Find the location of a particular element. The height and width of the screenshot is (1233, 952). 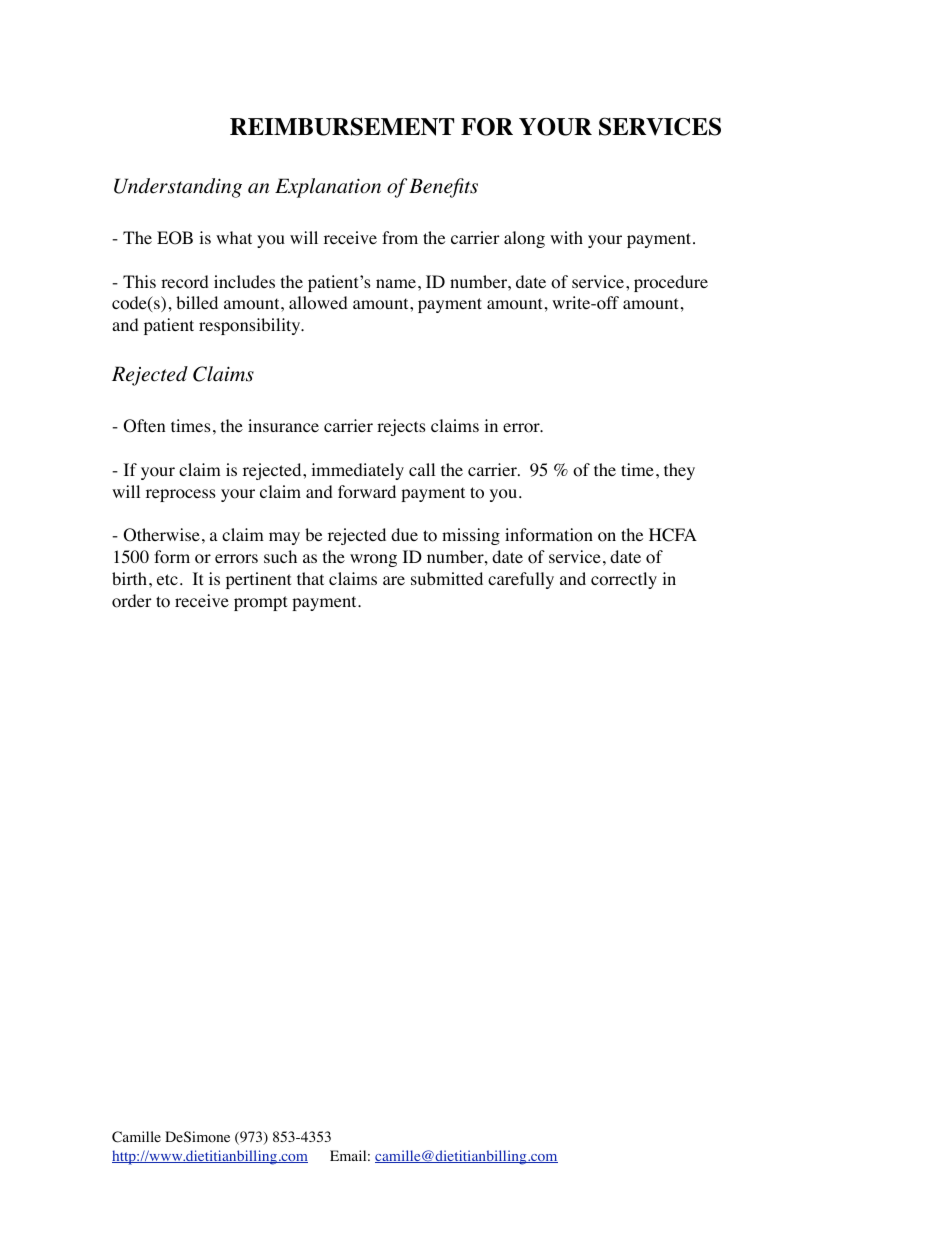

procedure is located at coordinates (671, 283).
